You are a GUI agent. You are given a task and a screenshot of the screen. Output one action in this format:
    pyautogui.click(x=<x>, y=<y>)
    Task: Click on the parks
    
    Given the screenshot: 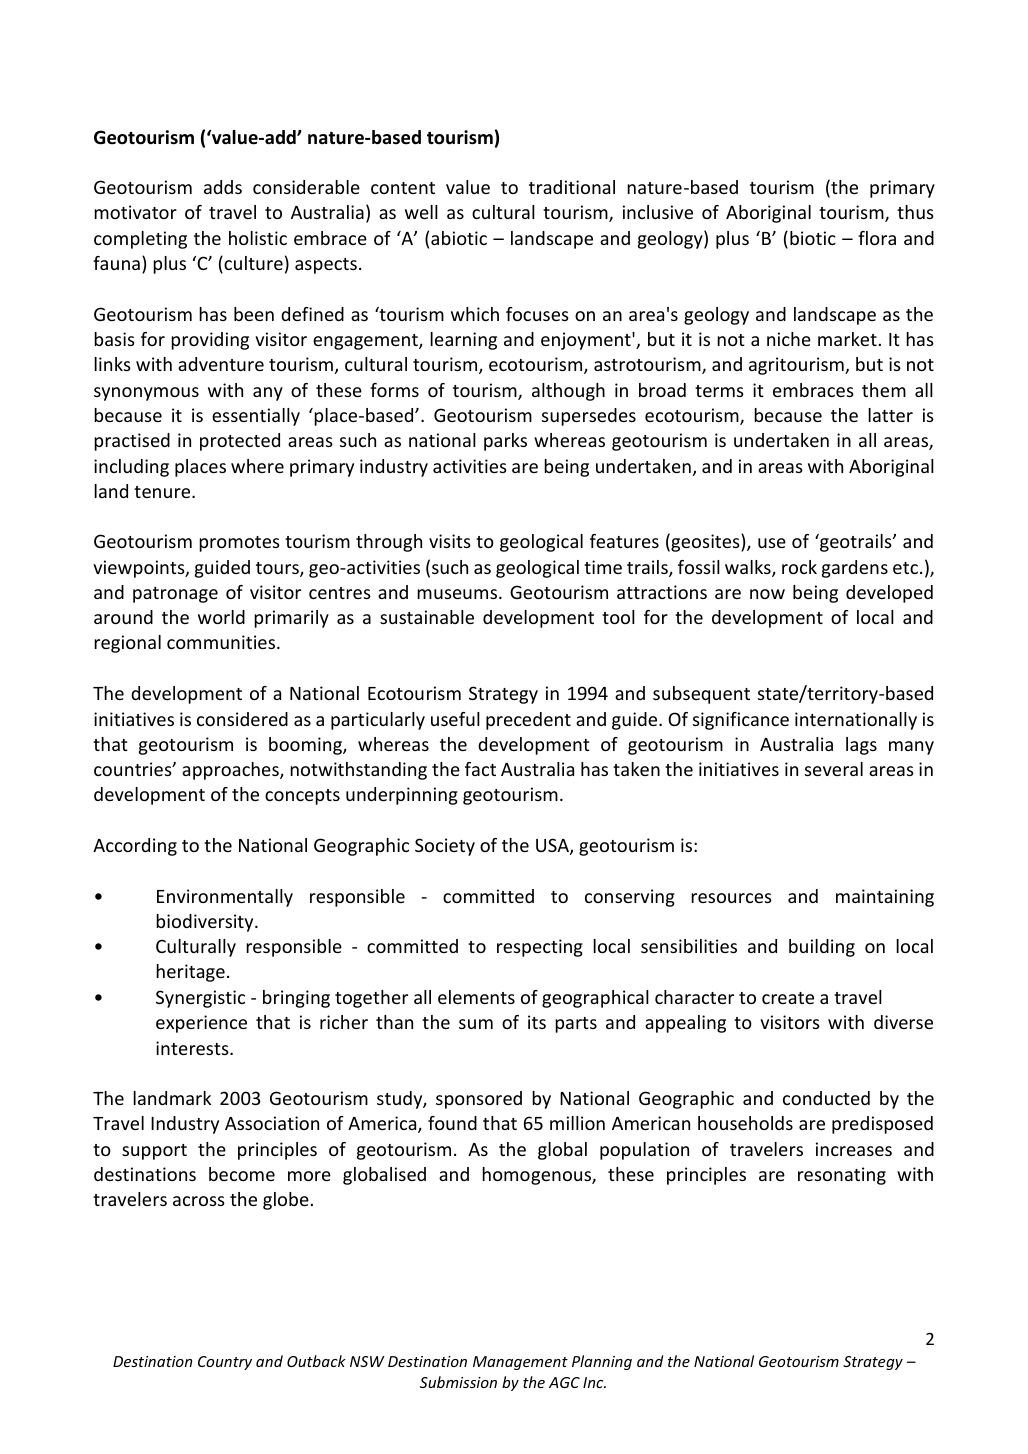 What is the action you would take?
    pyautogui.click(x=505, y=442)
